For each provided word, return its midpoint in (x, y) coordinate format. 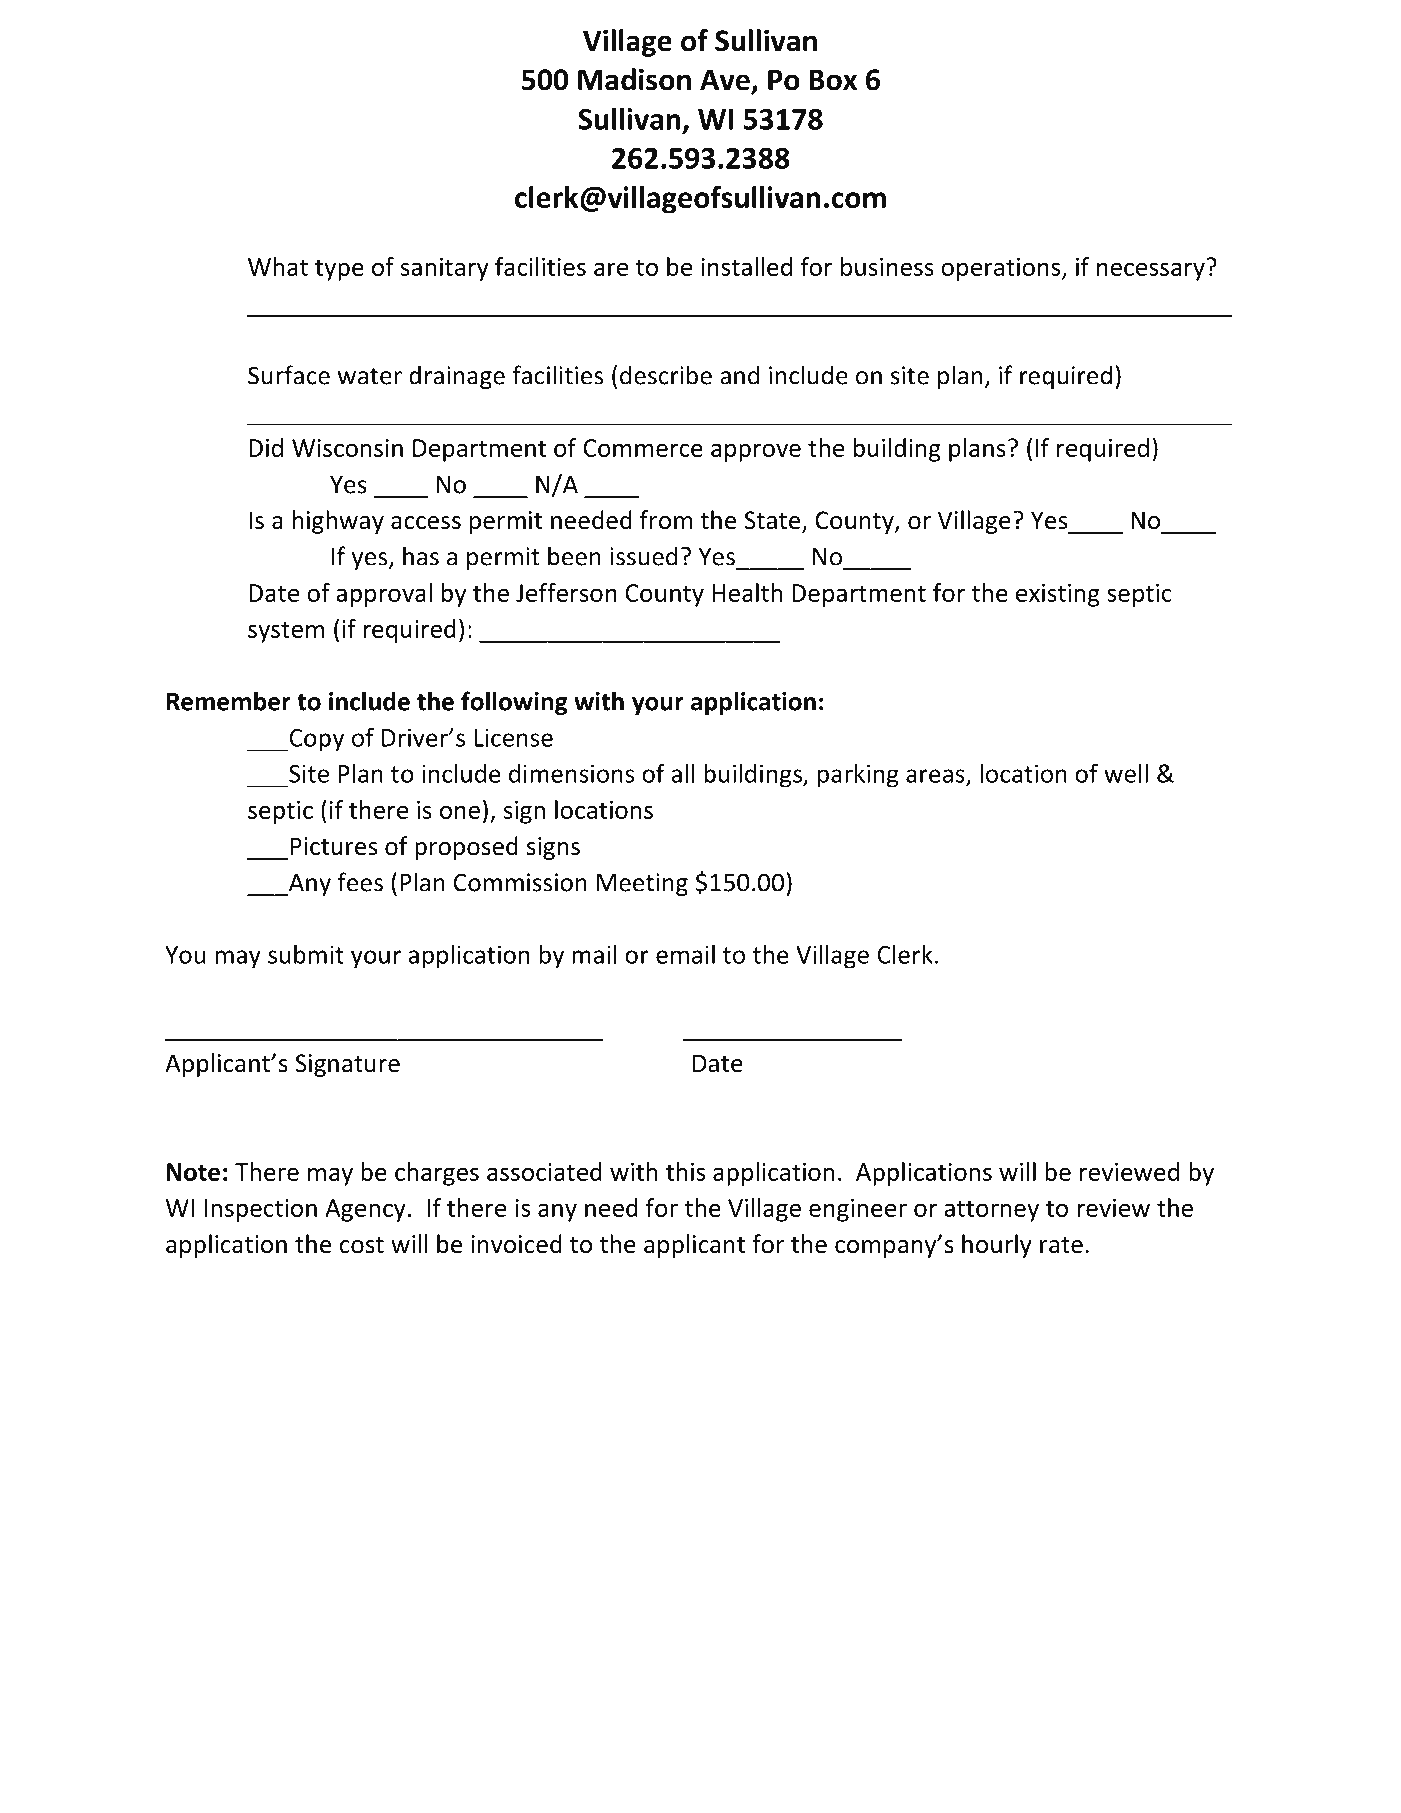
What (278, 266)
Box (833, 80)
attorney (991, 1211)
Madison (634, 79)
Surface (289, 375)
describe (666, 375)
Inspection (261, 1210)
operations (1002, 269)
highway (338, 522)
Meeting (642, 884)
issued (643, 556)
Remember (229, 701)
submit (306, 954)
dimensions (571, 773)
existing (1058, 595)
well (1126, 773)
